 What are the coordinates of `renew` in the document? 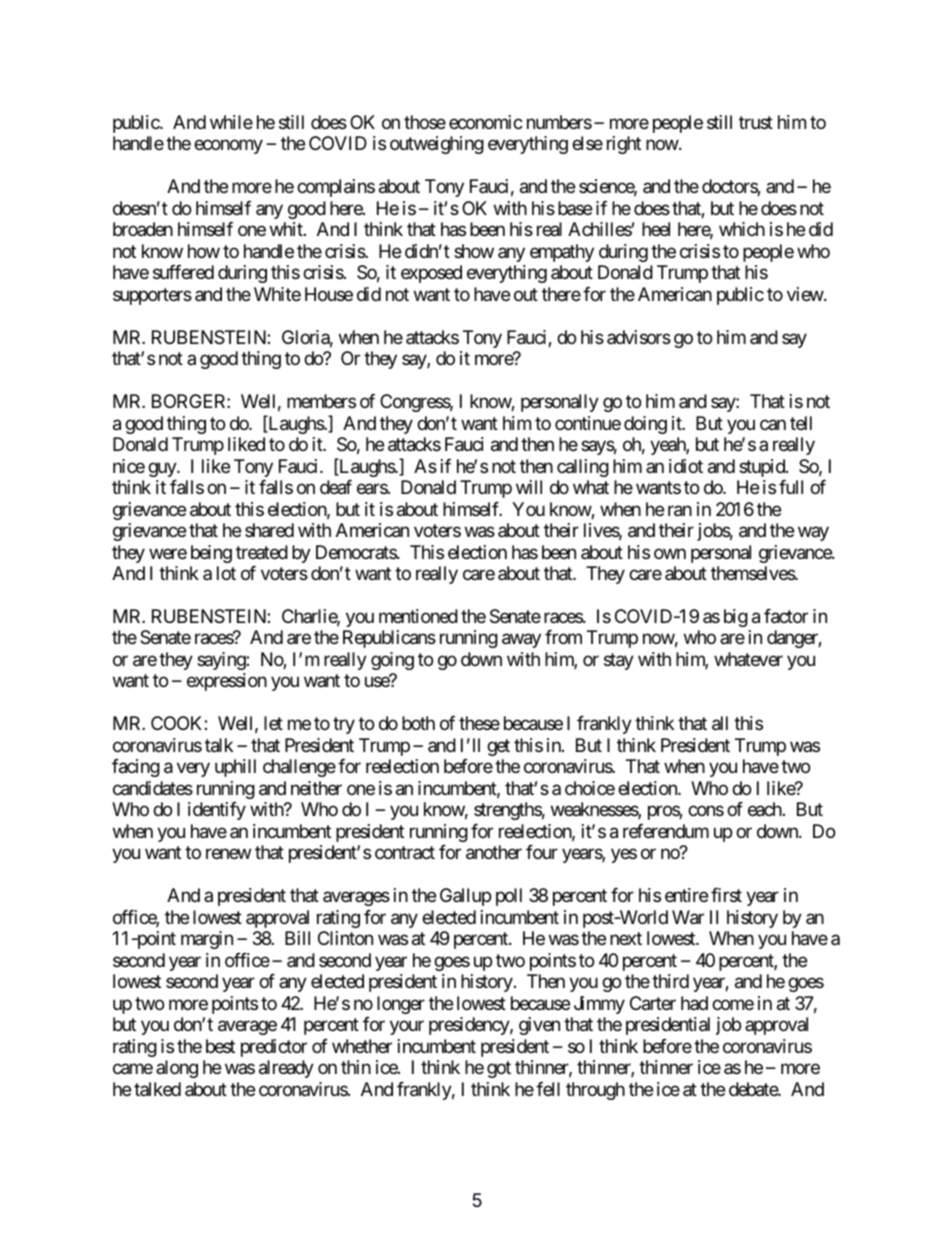 It's located at (228, 854).
